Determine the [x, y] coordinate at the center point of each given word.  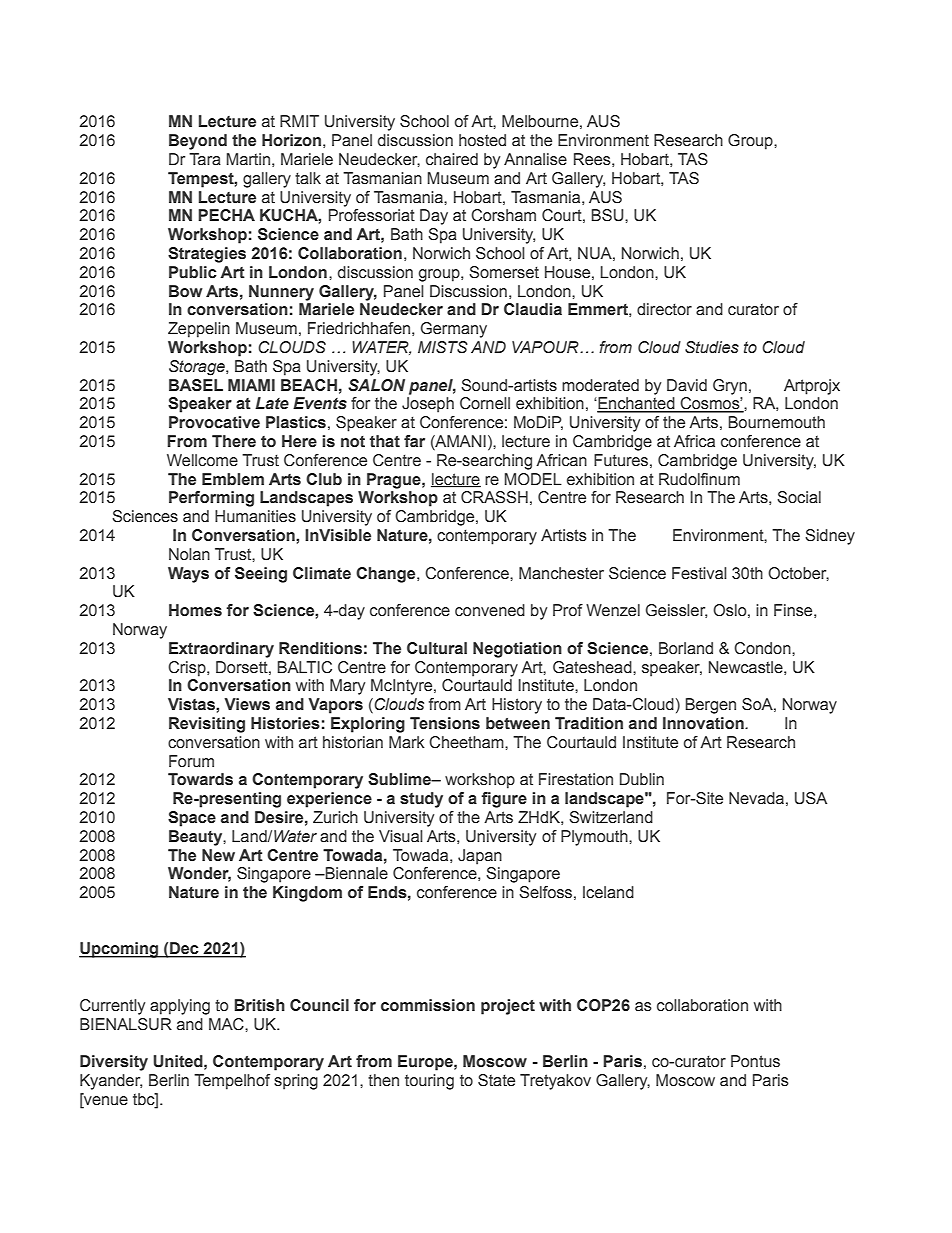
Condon [763, 648]
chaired [452, 159]
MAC [227, 1024]
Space [192, 819]
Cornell [485, 403]
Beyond [198, 142]
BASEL [196, 385]
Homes [195, 610]
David [687, 385]
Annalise [535, 159]
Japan [480, 857]
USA [811, 798]
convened [490, 610]
